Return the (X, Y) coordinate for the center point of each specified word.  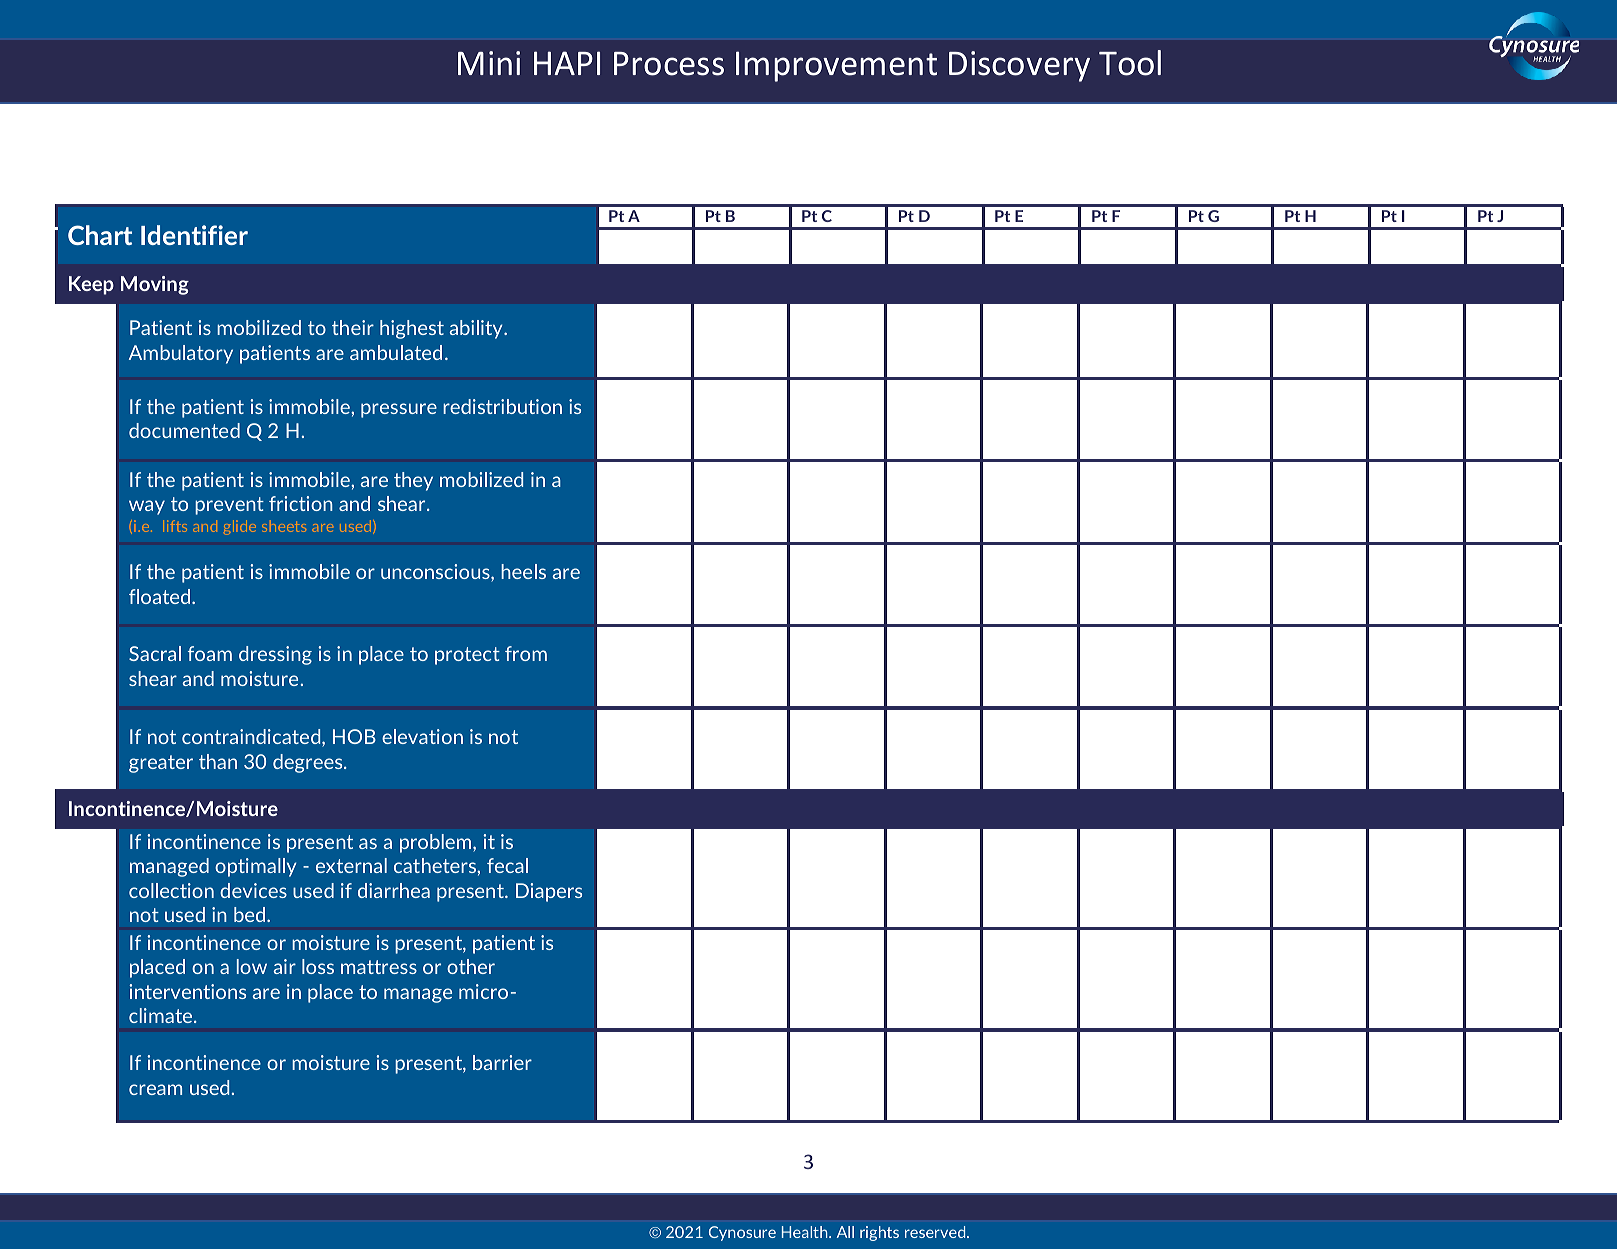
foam (210, 653)
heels (523, 571)
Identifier (194, 235)
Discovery (1019, 66)
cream (155, 1089)
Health (806, 1232)
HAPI (567, 63)
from (526, 653)
